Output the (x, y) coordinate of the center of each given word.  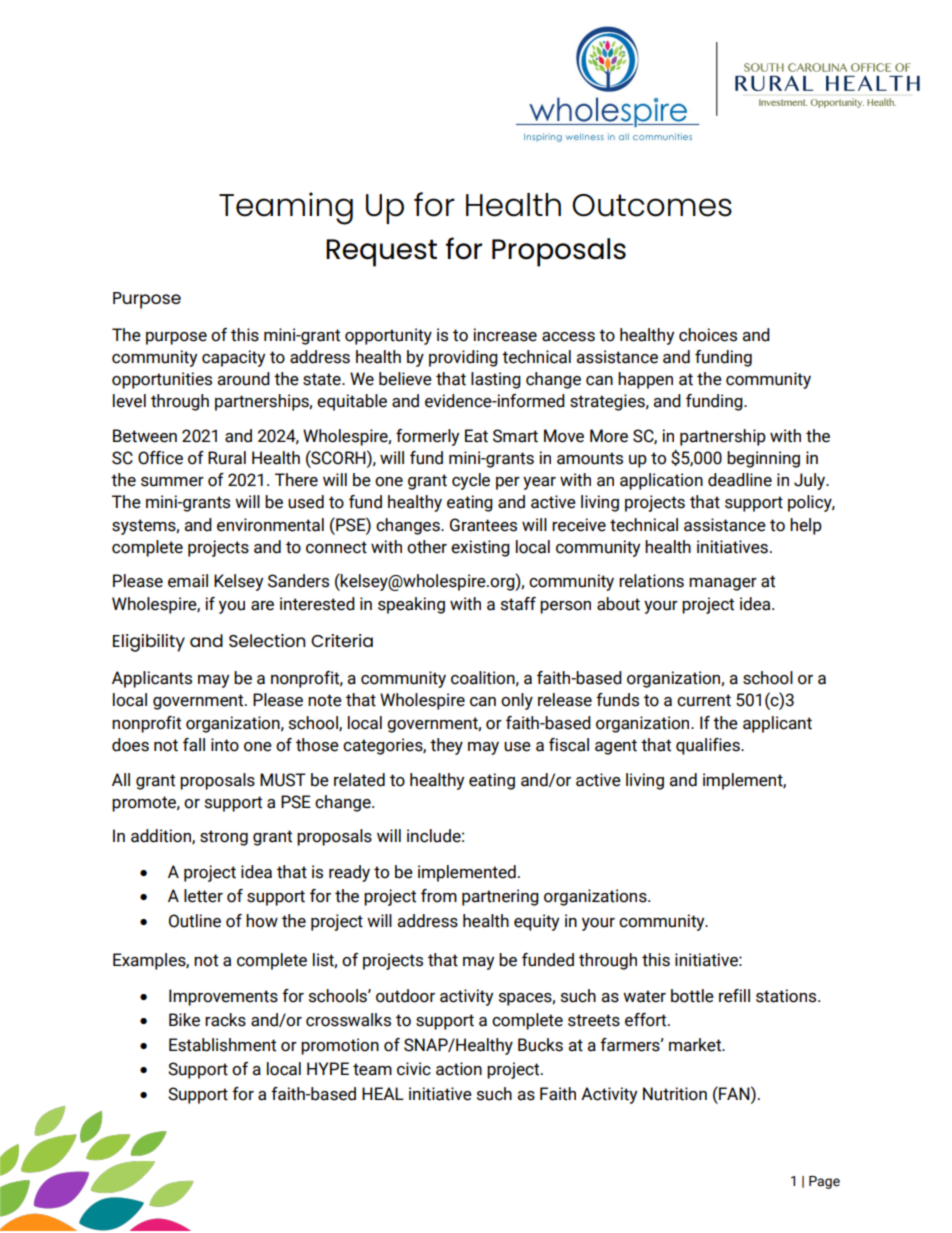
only (517, 701)
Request (381, 253)
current (704, 700)
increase (505, 335)
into (225, 745)
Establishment (222, 1045)
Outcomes (652, 205)
